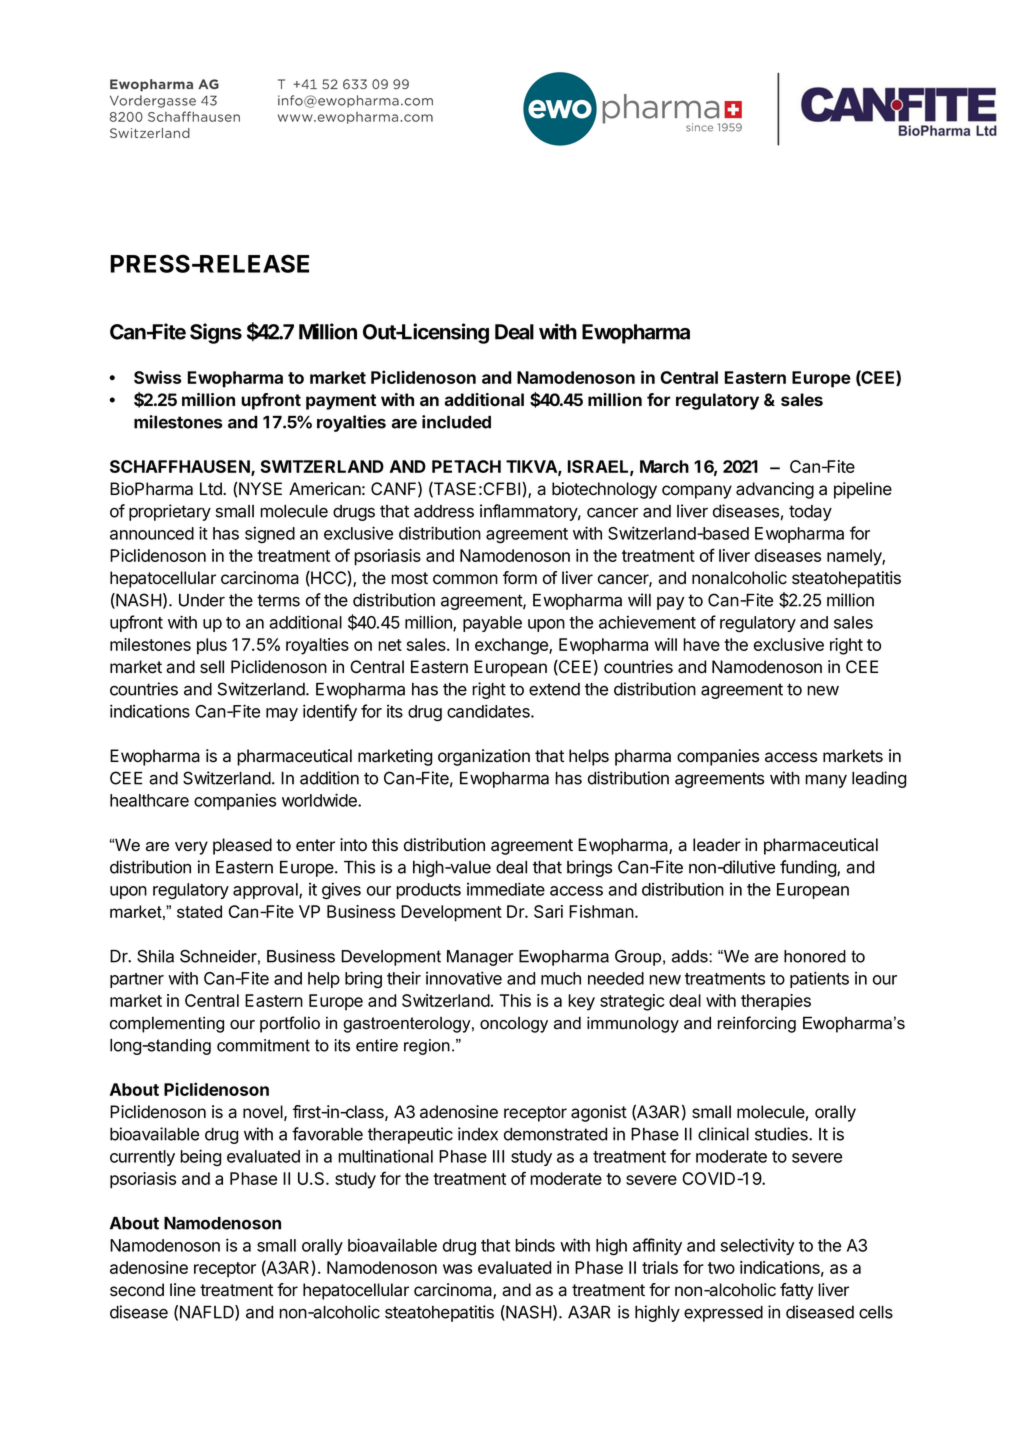  Describe the element at coordinates (242, 846) in the screenshot. I see `pleased` at that location.
